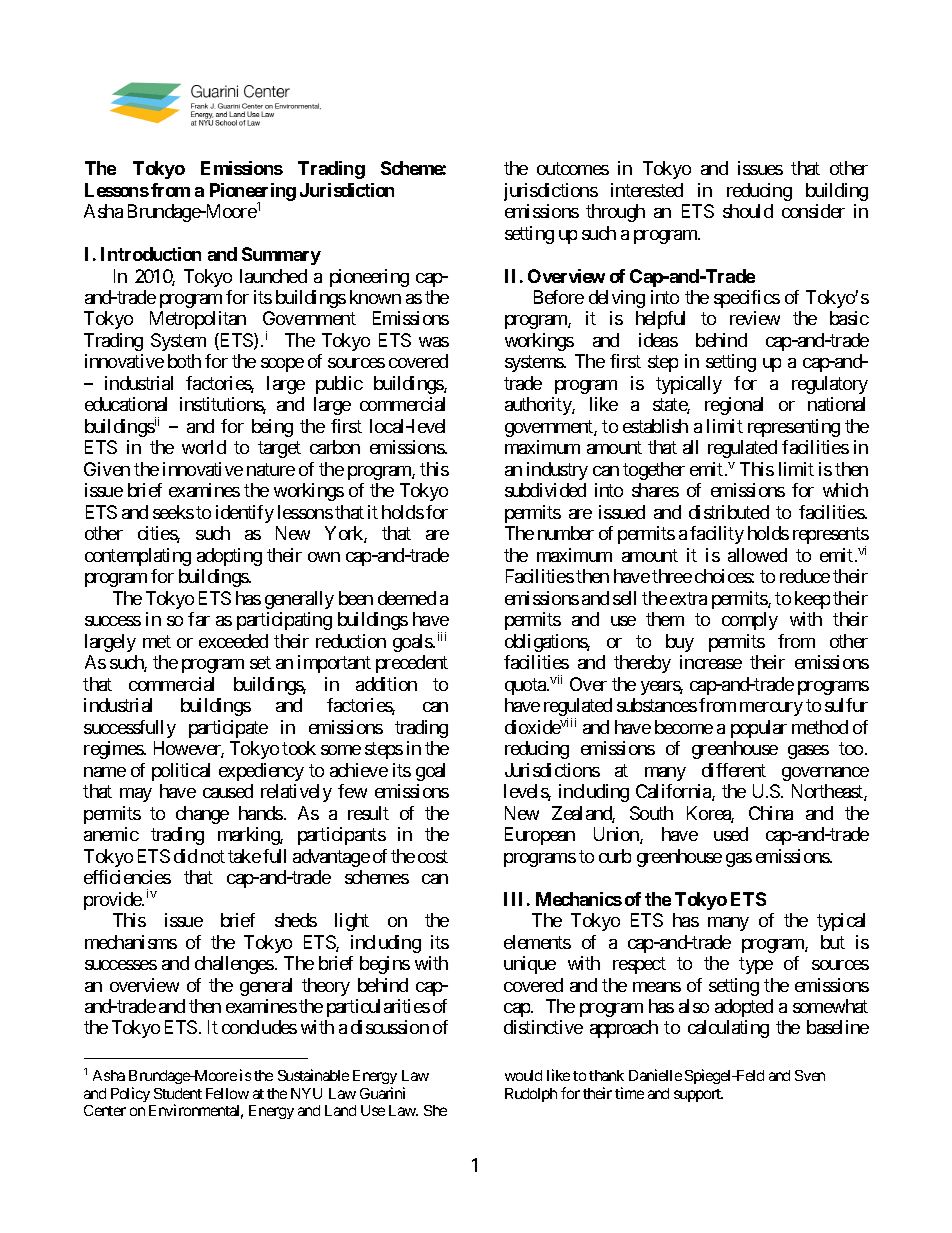  Describe the element at coordinates (233, 641) in the screenshot. I see `exceeded` at that location.
